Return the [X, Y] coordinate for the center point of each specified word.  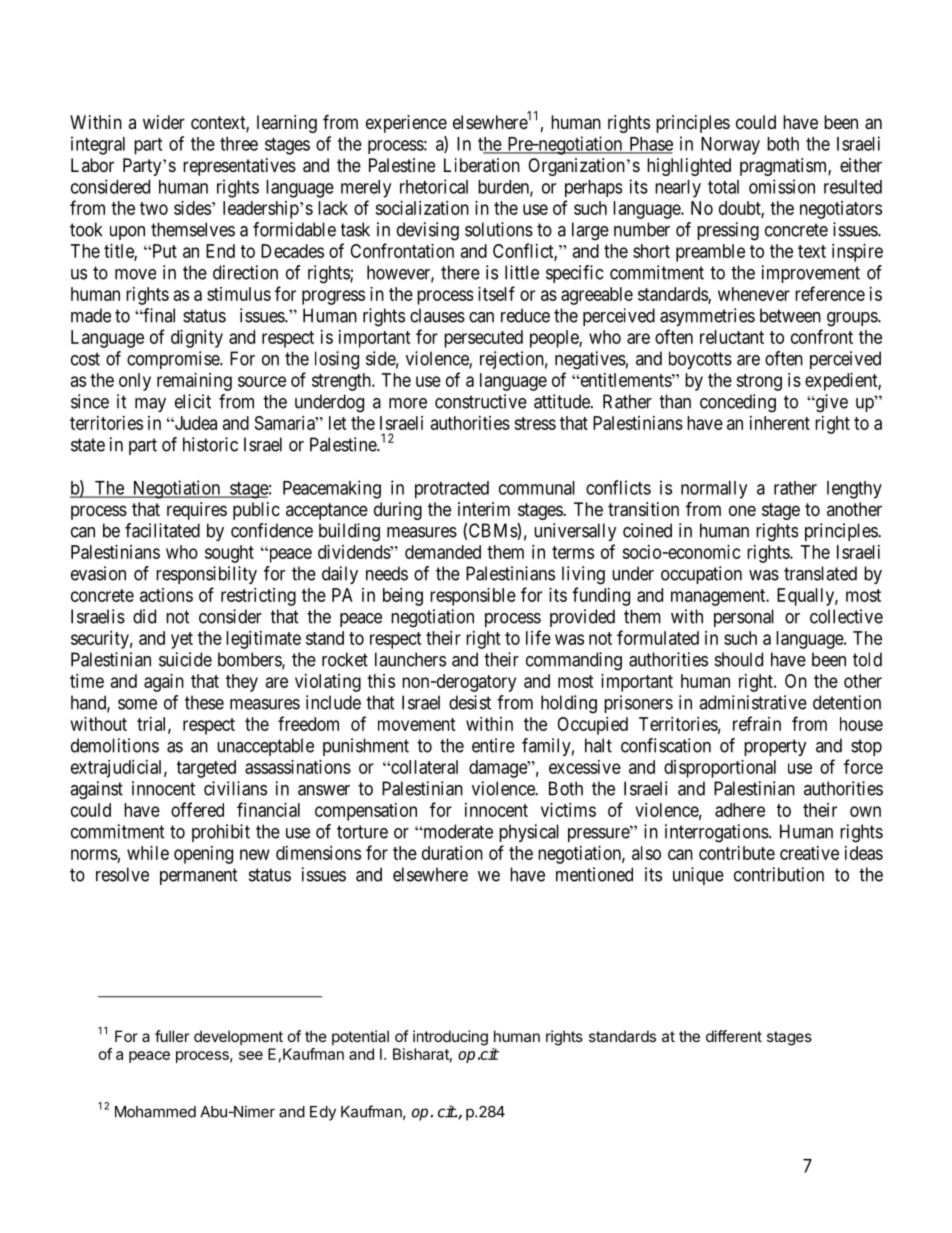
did [144, 616]
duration [452, 853]
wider [164, 122]
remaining [194, 382]
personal [744, 618]
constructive [481, 401]
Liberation [482, 165]
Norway [730, 146]
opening [203, 855]
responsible [473, 597]
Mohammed [155, 1112]
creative [809, 853]
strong [759, 382]
